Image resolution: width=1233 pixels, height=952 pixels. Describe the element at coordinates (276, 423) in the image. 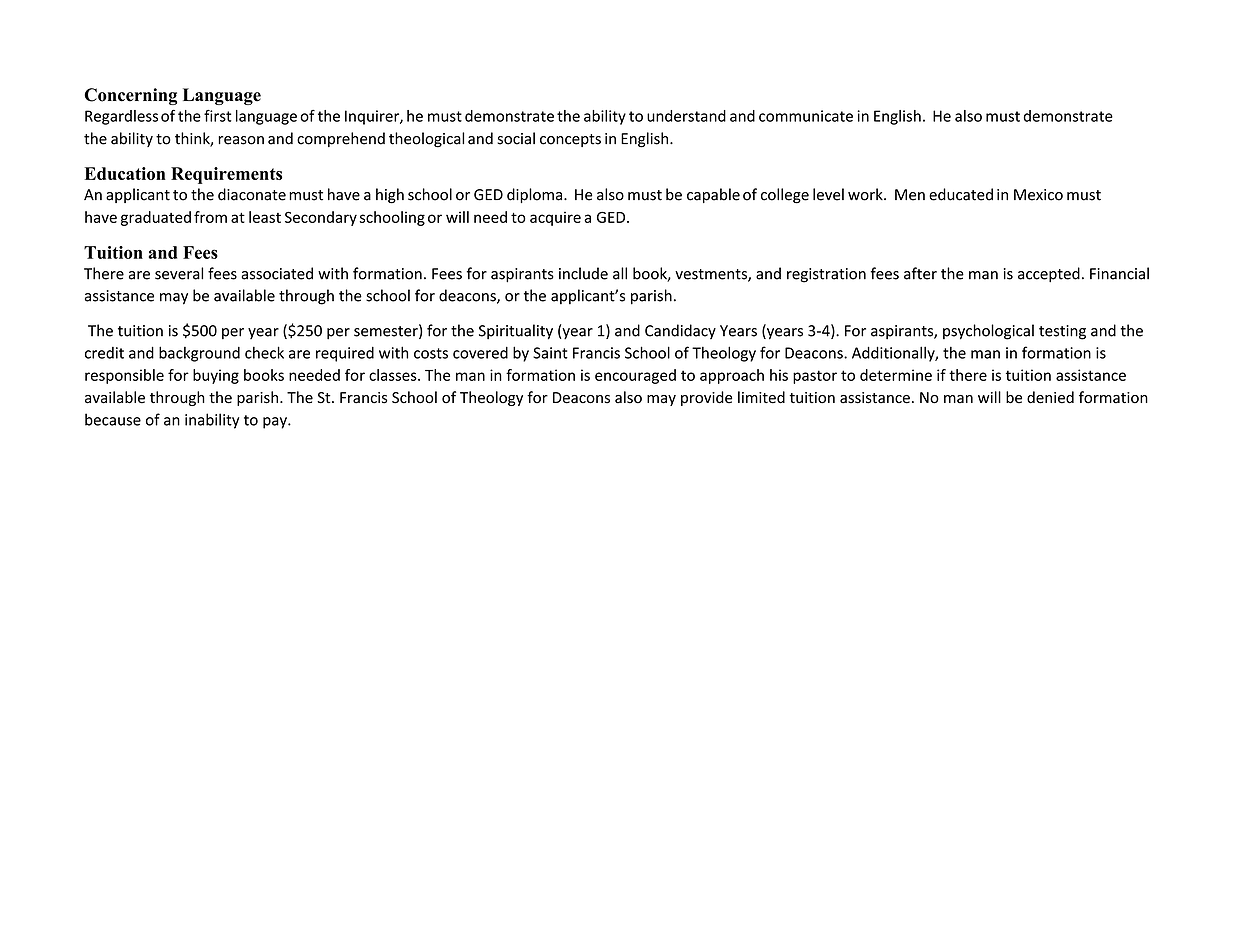

I see `pay` at that location.
